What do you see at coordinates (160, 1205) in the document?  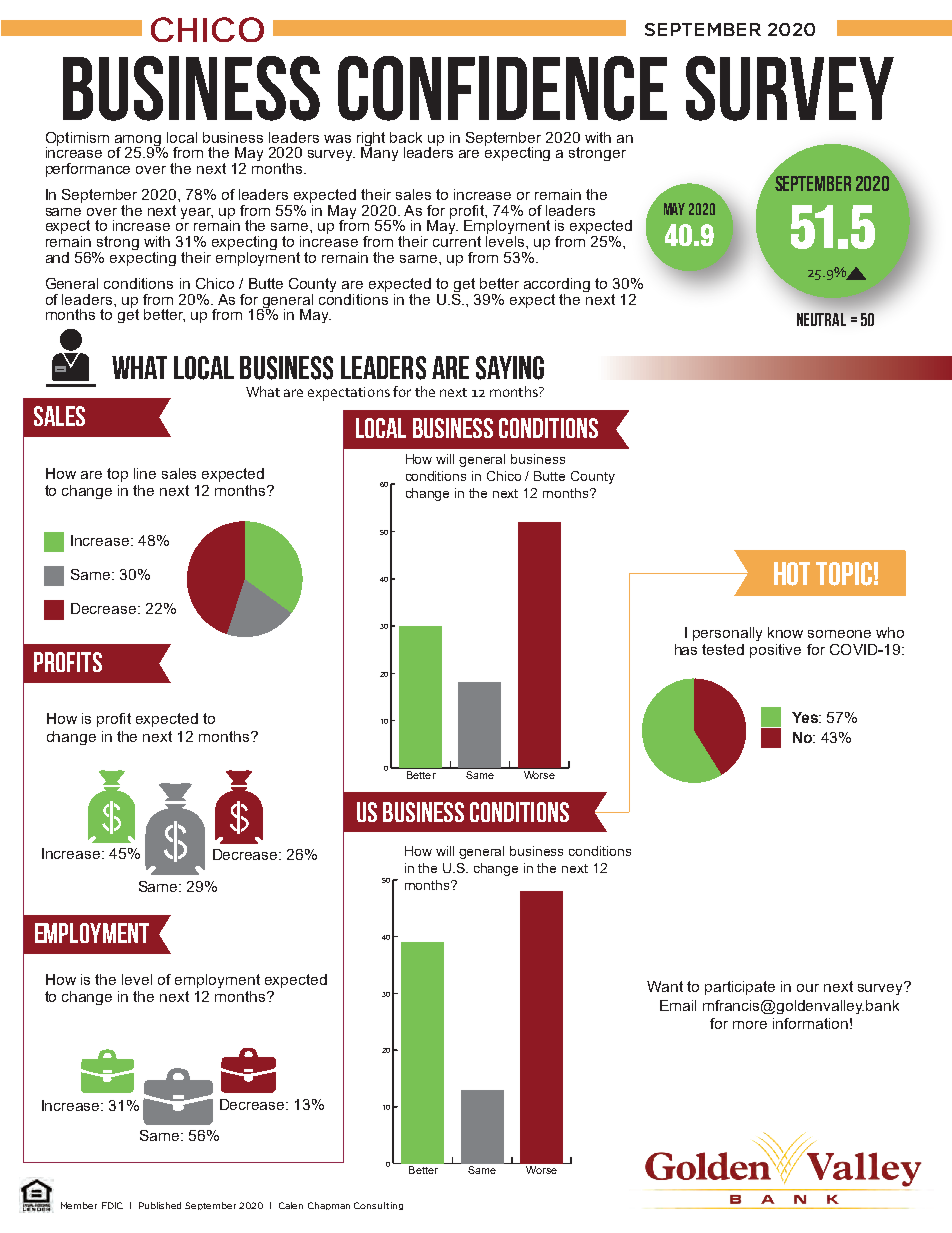 I see `Published` at bounding box center [160, 1205].
